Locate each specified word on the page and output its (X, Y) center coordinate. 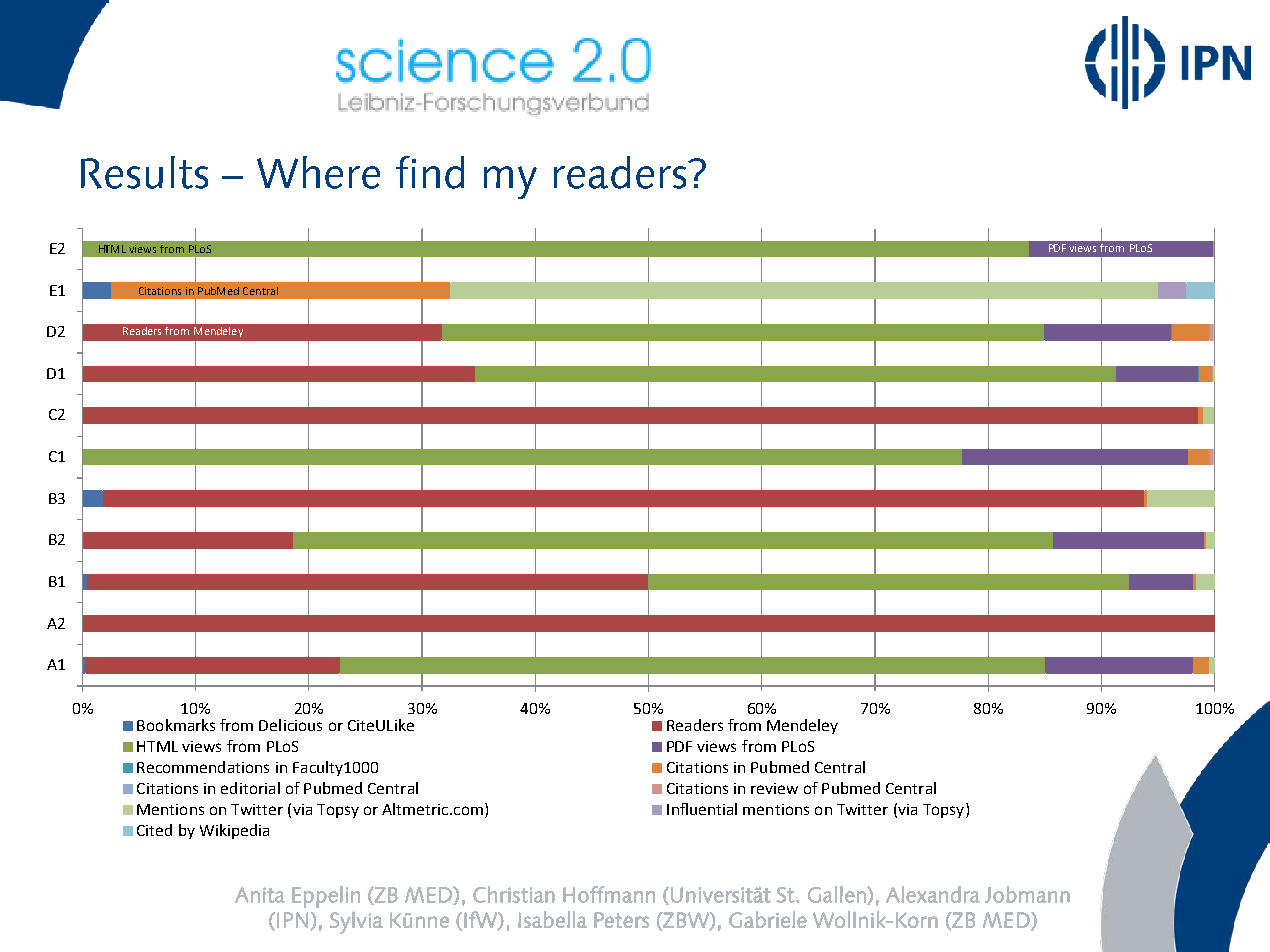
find (430, 172)
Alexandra (933, 894)
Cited (154, 830)
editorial (250, 788)
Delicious (290, 725)
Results (144, 172)
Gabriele (768, 919)
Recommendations (203, 767)
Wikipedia (234, 831)
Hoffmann (609, 894)
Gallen (838, 895)
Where (318, 172)
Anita (260, 895)
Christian (514, 894)
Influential (702, 809)
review (774, 788)
